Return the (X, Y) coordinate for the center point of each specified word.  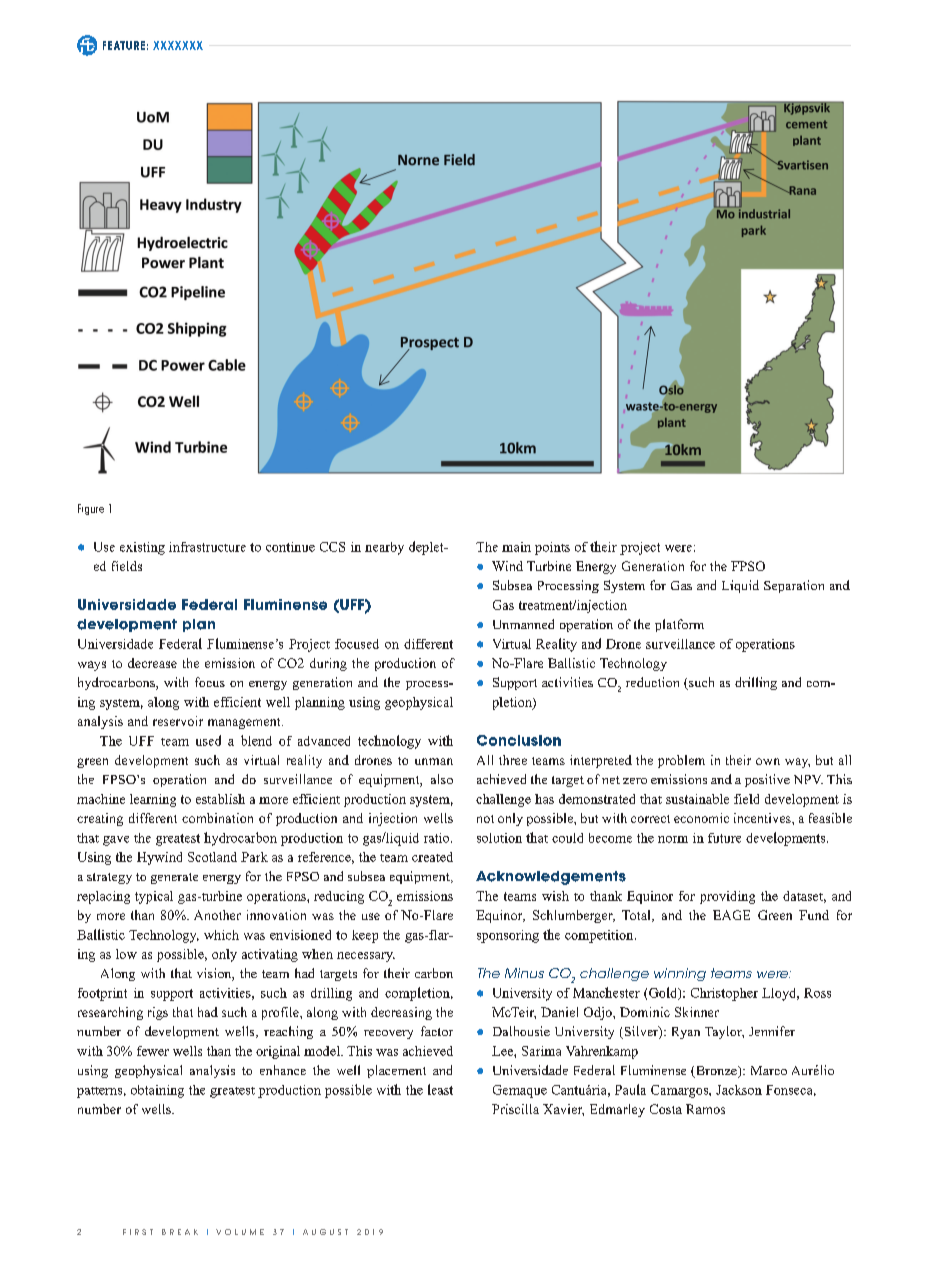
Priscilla (515, 1109)
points (552, 548)
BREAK (180, 1232)
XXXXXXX (178, 45)
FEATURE (124, 45)
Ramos (705, 1109)
